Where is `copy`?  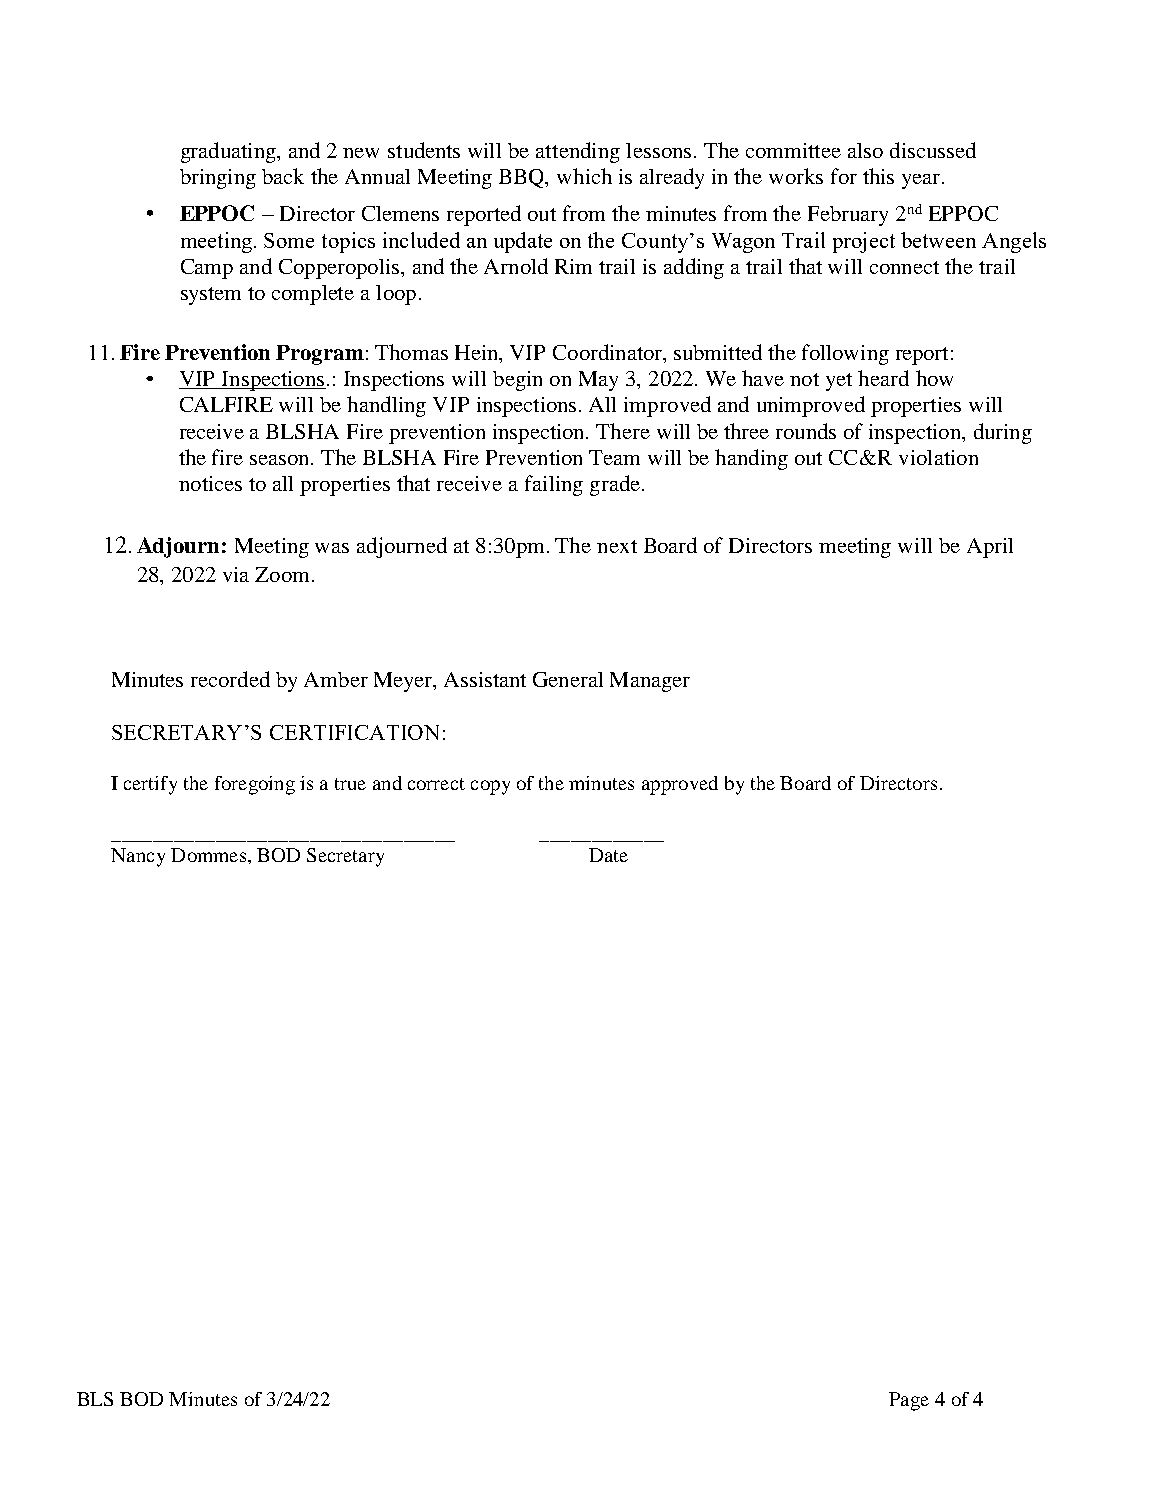 copy is located at coordinates (490, 787).
